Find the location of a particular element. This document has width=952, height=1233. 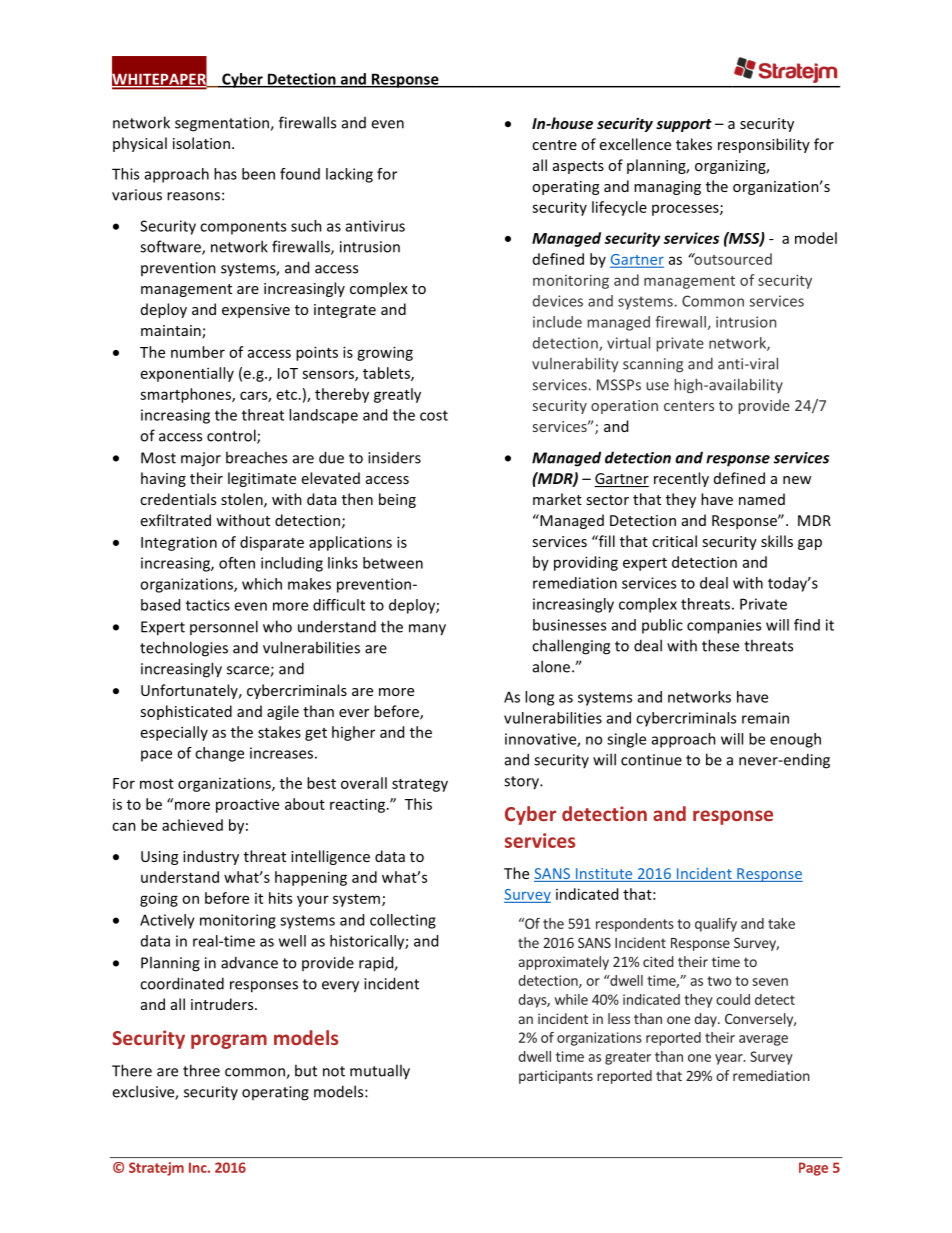

continue is located at coordinates (651, 760).
